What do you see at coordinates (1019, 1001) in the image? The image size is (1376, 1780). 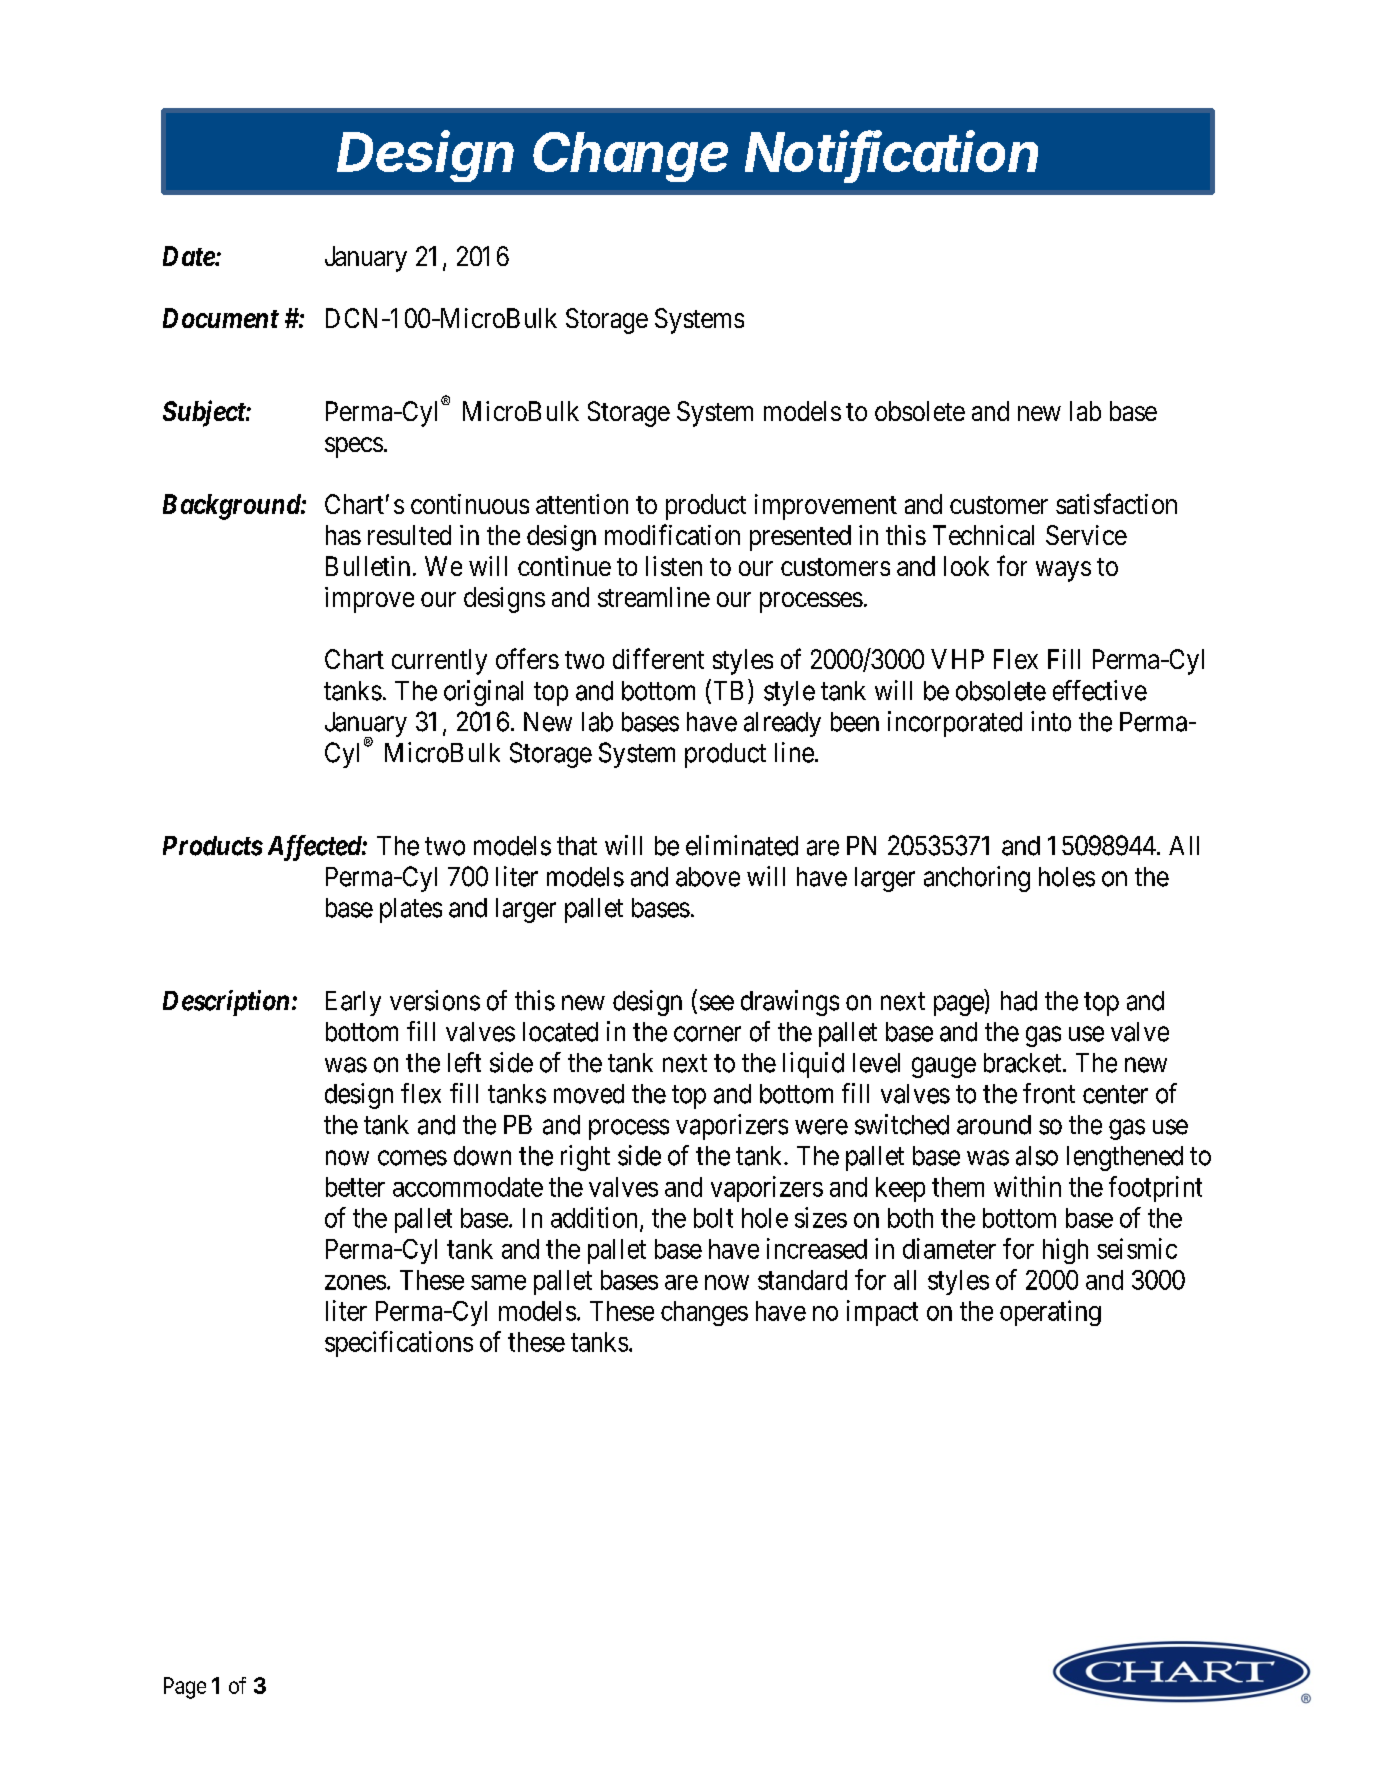 I see `had` at bounding box center [1019, 1001].
